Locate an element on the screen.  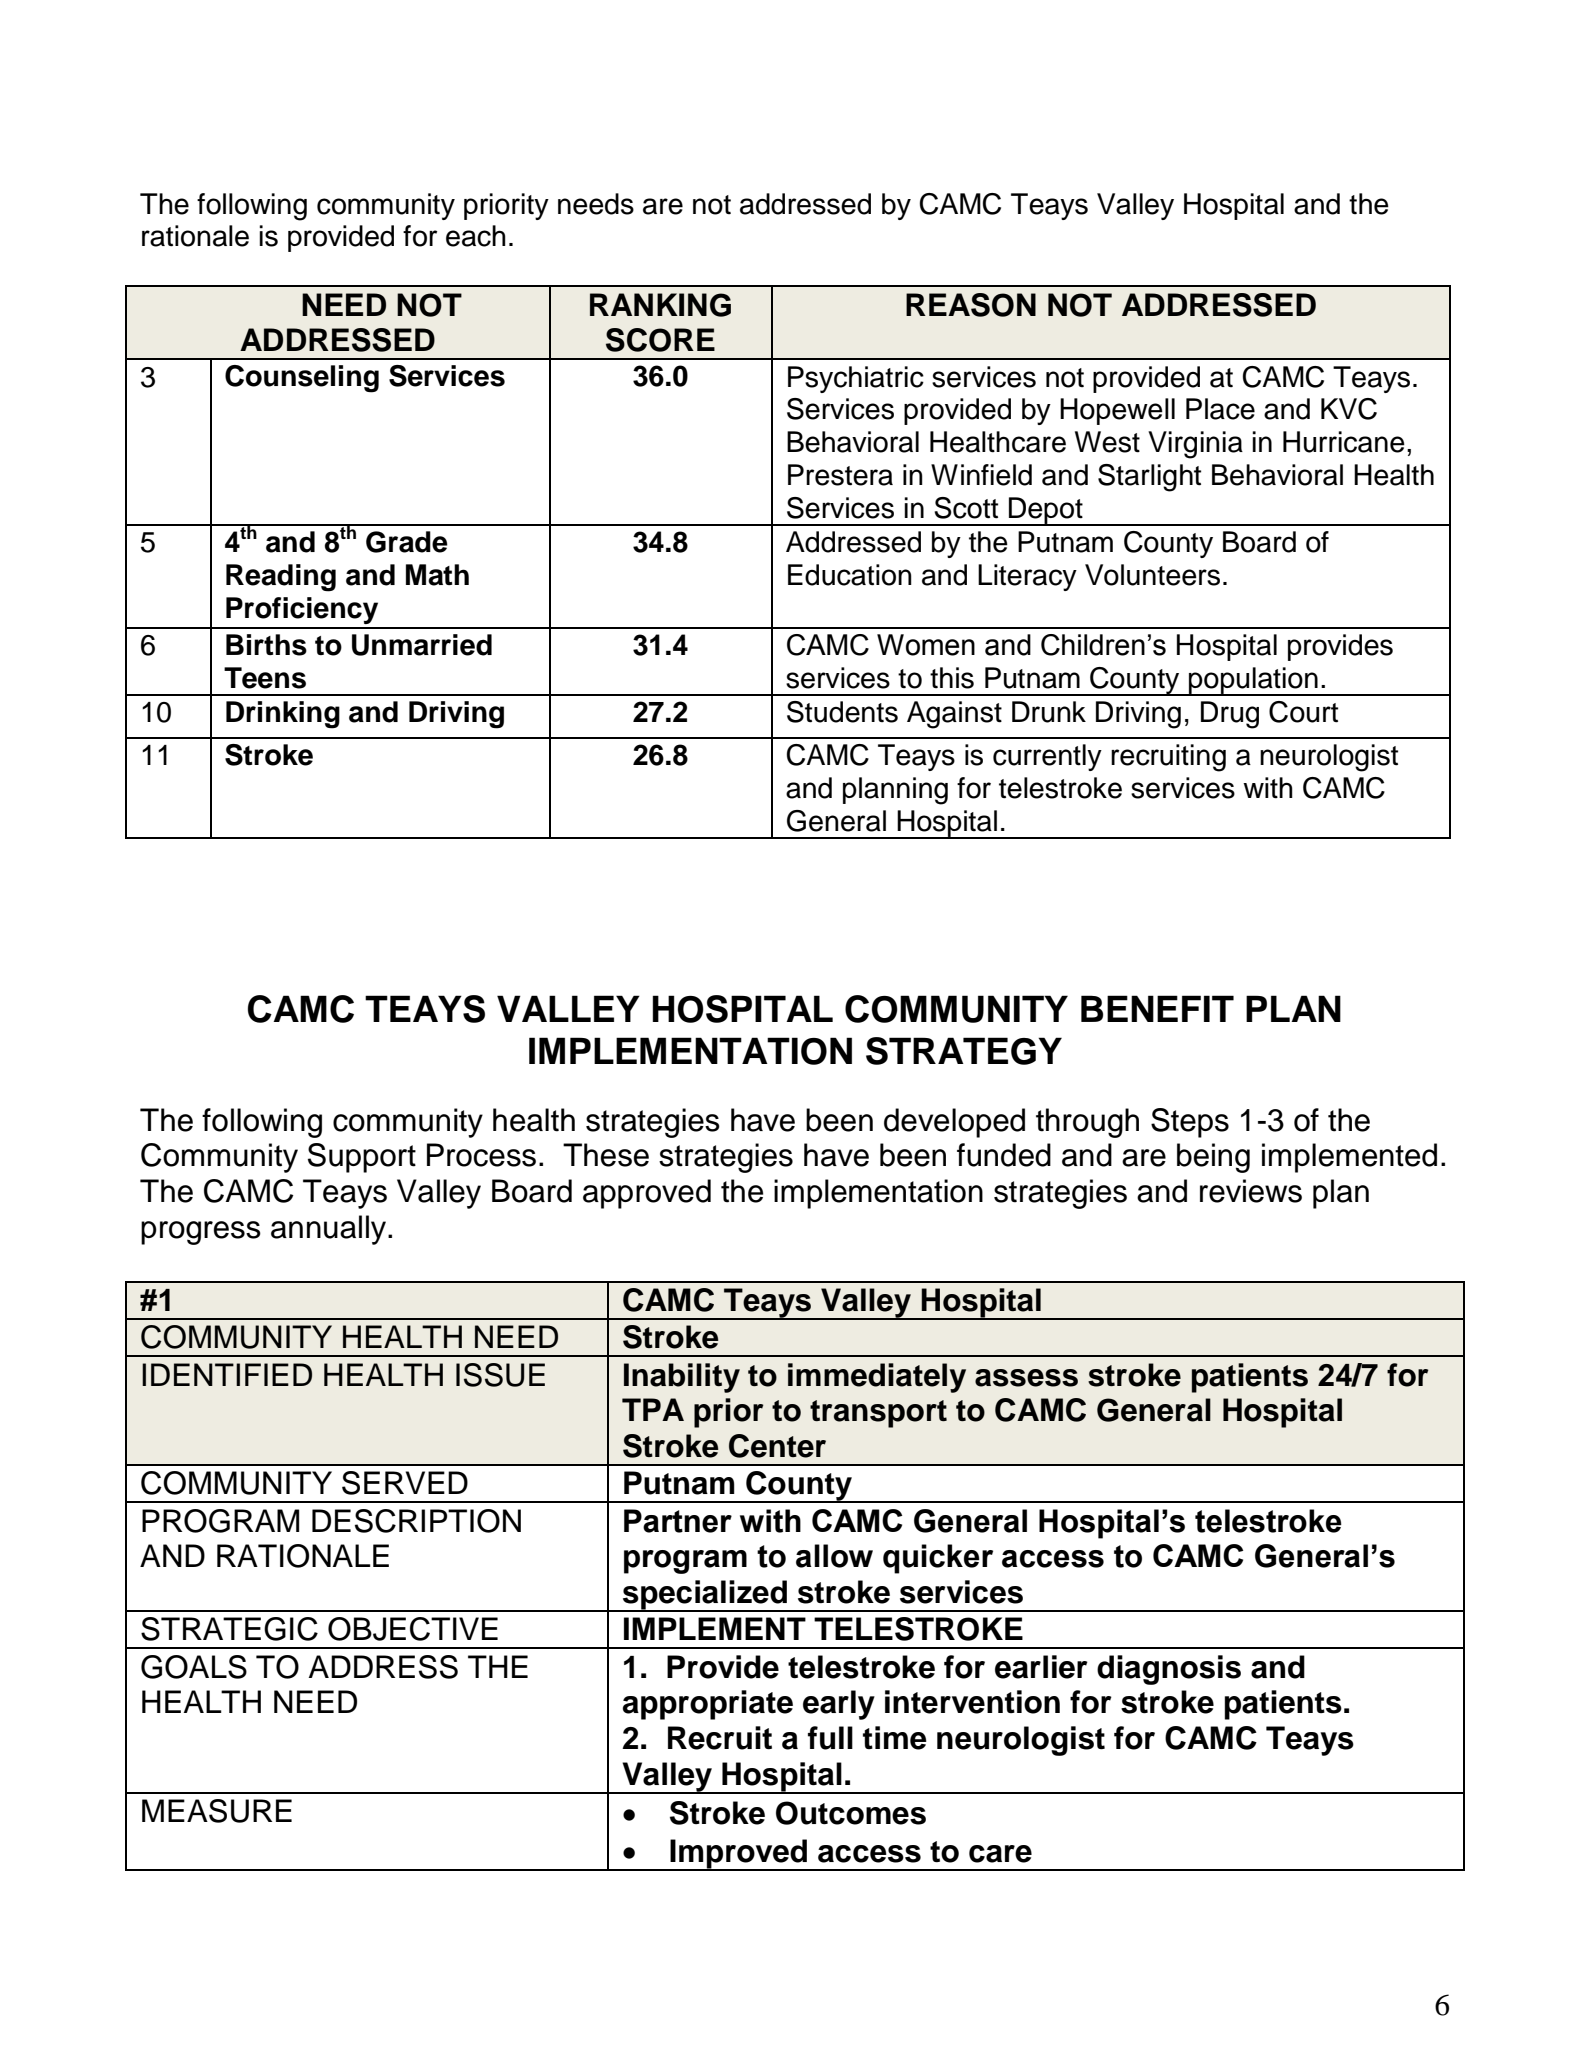
Center is located at coordinates (777, 1446).
